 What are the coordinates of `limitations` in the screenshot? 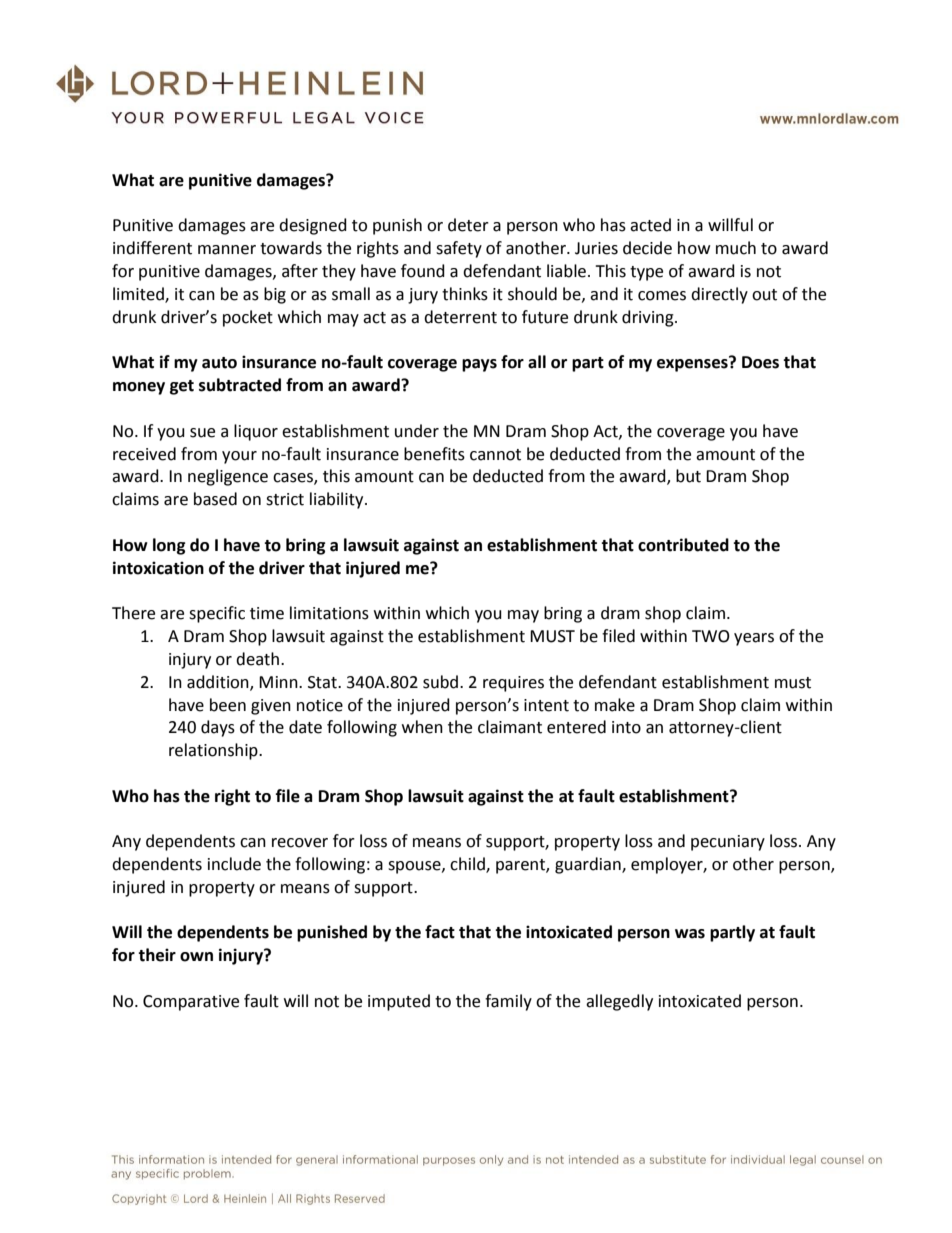 It's located at (329, 613).
